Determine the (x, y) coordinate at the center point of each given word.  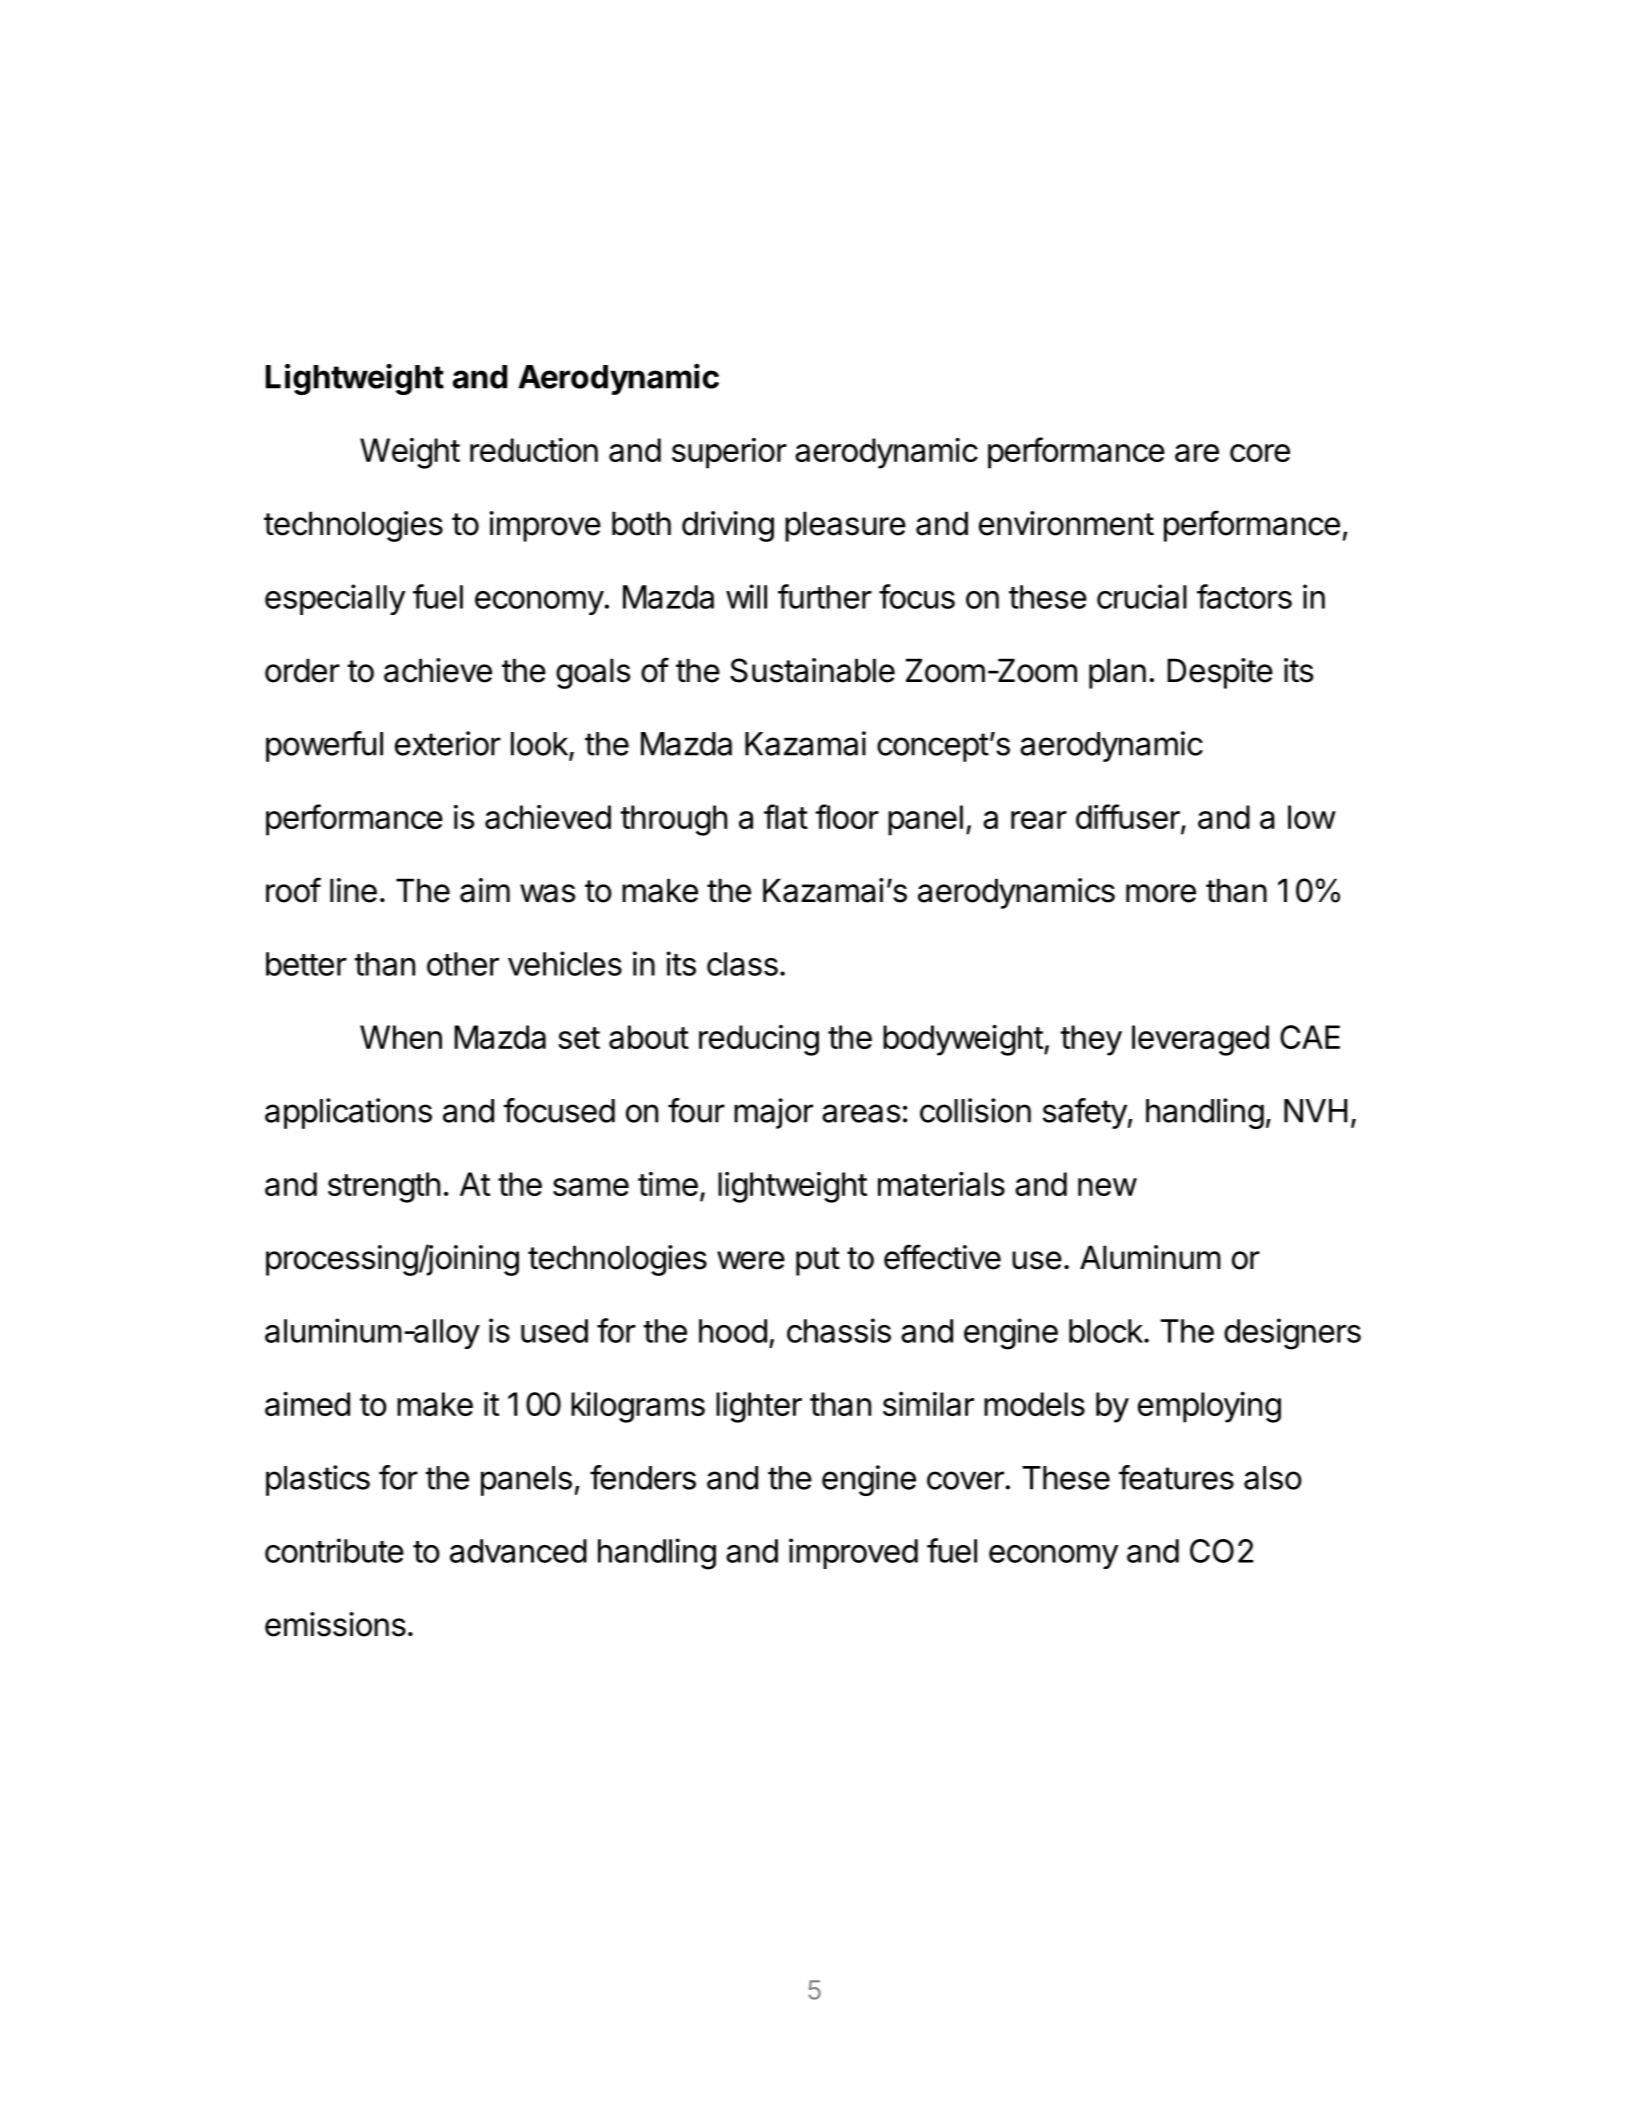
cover (966, 1480)
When (401, 1037)
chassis (839, 1330)
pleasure (845, 526)
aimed (307, 1404)
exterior (448, 743)
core (1260, 453)
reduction (534, 450)
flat (786, 816)
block (1106, 1331)
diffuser (1129, 818)
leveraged (1200, 1040)
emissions (335, 1624)
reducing (759, 1040)
